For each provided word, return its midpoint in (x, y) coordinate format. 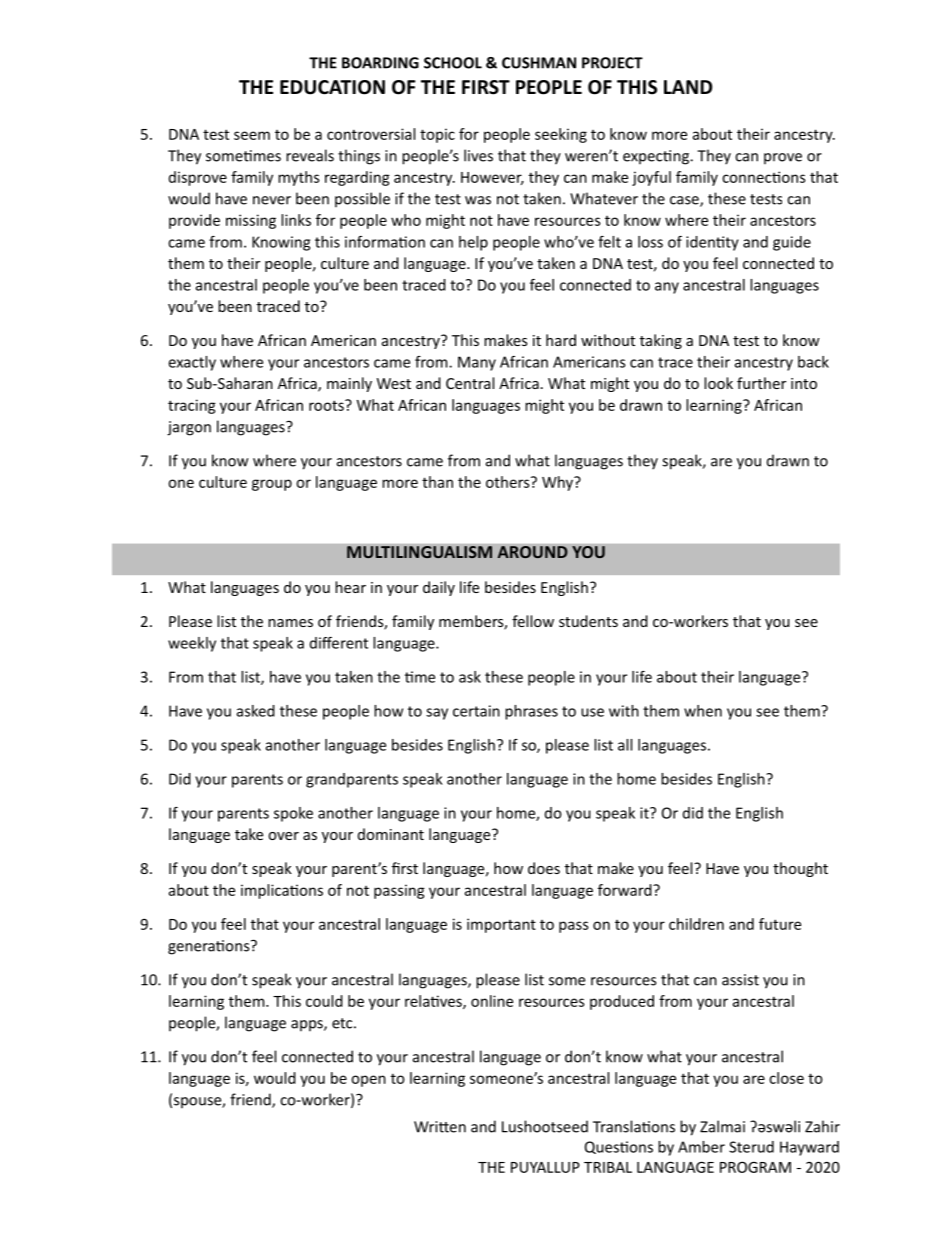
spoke (293, 814)
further (761, 383)
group (272, 485)
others (509, 482)
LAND (688, 87)
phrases (531, 712)
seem (252, 135)
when (703, 711)
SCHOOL (453, 63)
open (368, 1081)
